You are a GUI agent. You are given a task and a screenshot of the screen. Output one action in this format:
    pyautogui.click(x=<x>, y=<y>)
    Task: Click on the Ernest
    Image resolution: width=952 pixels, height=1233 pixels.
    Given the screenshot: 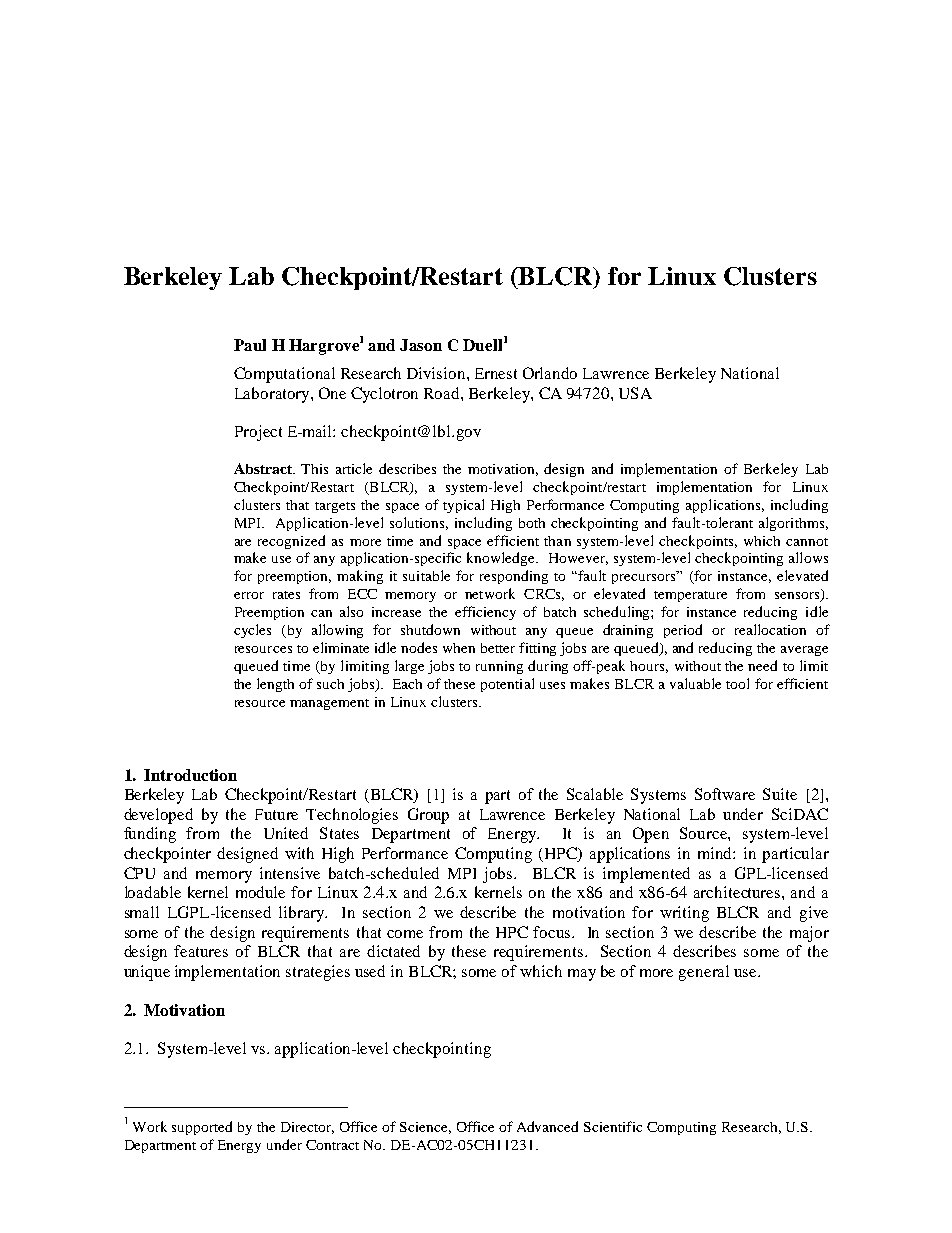 What is the action you would take?
    pyautogui.click(x=496, y=373)
